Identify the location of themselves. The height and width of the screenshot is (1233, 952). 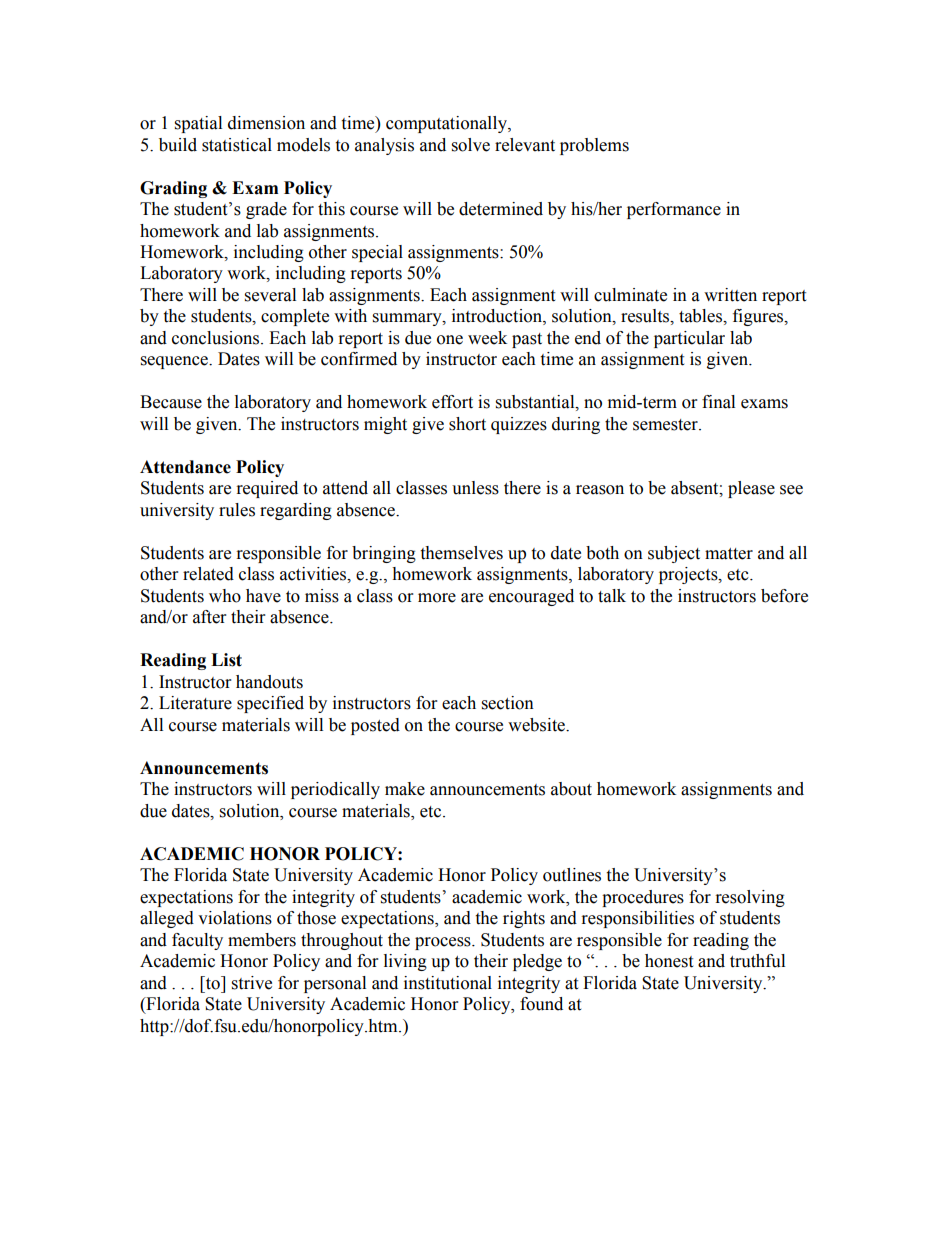
(461, 553).
